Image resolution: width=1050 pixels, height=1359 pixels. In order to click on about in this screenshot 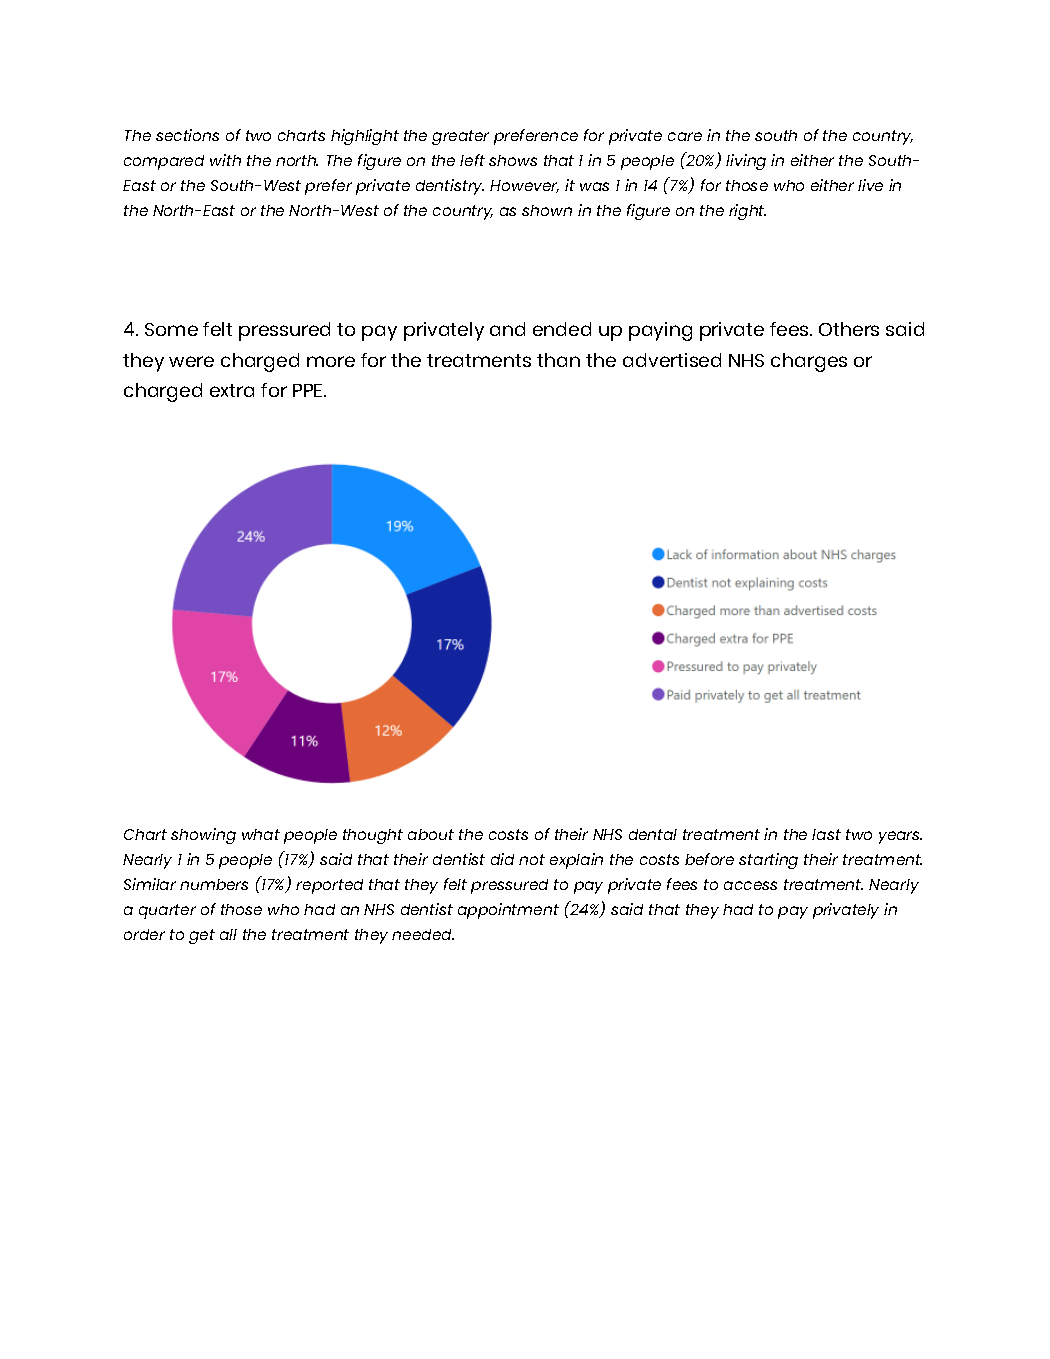, I will do `click(431, 834)`.
